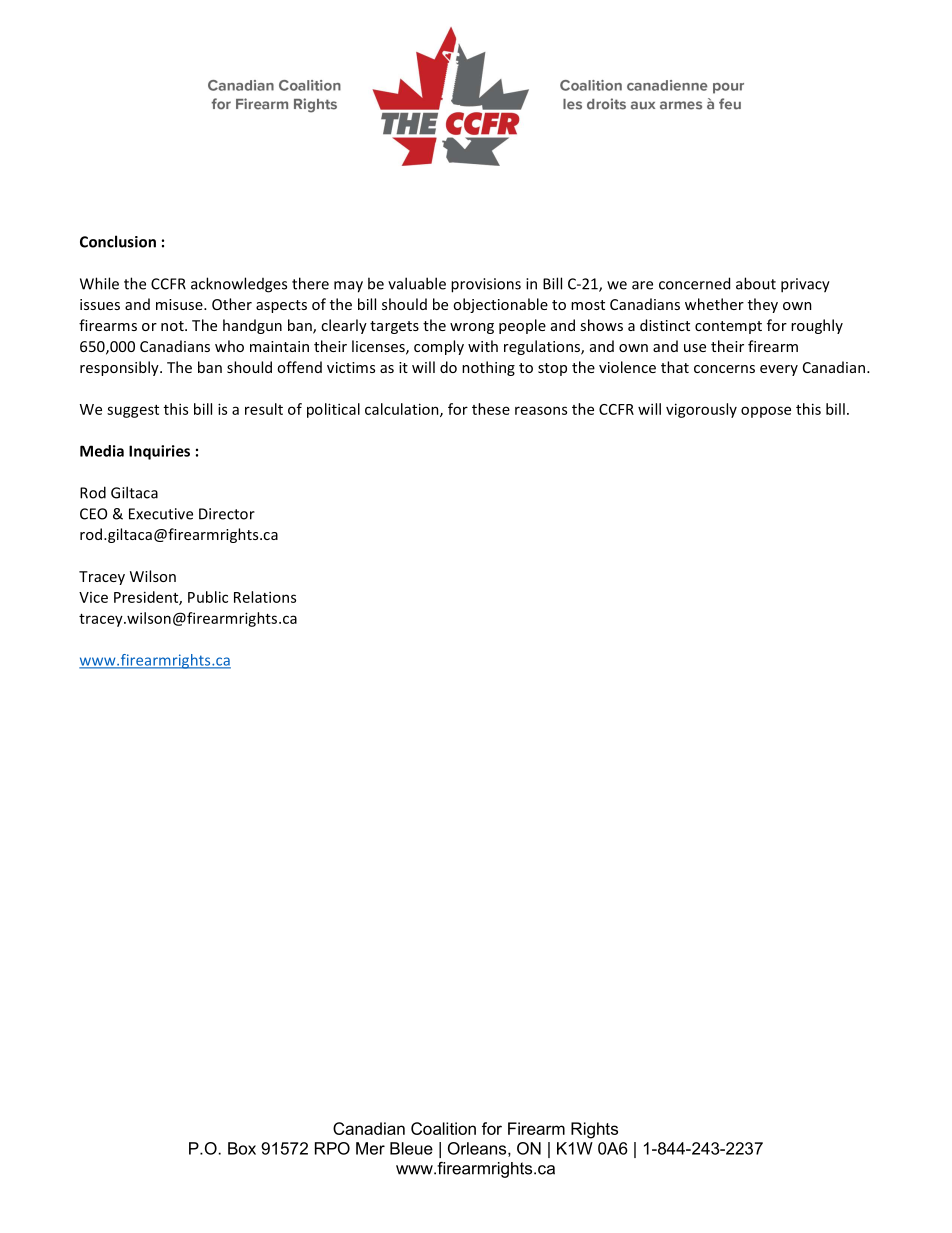  What do you see at coordinates (491, 409) in the screenshot?
I see `these` at bounding box center [491, 409].
